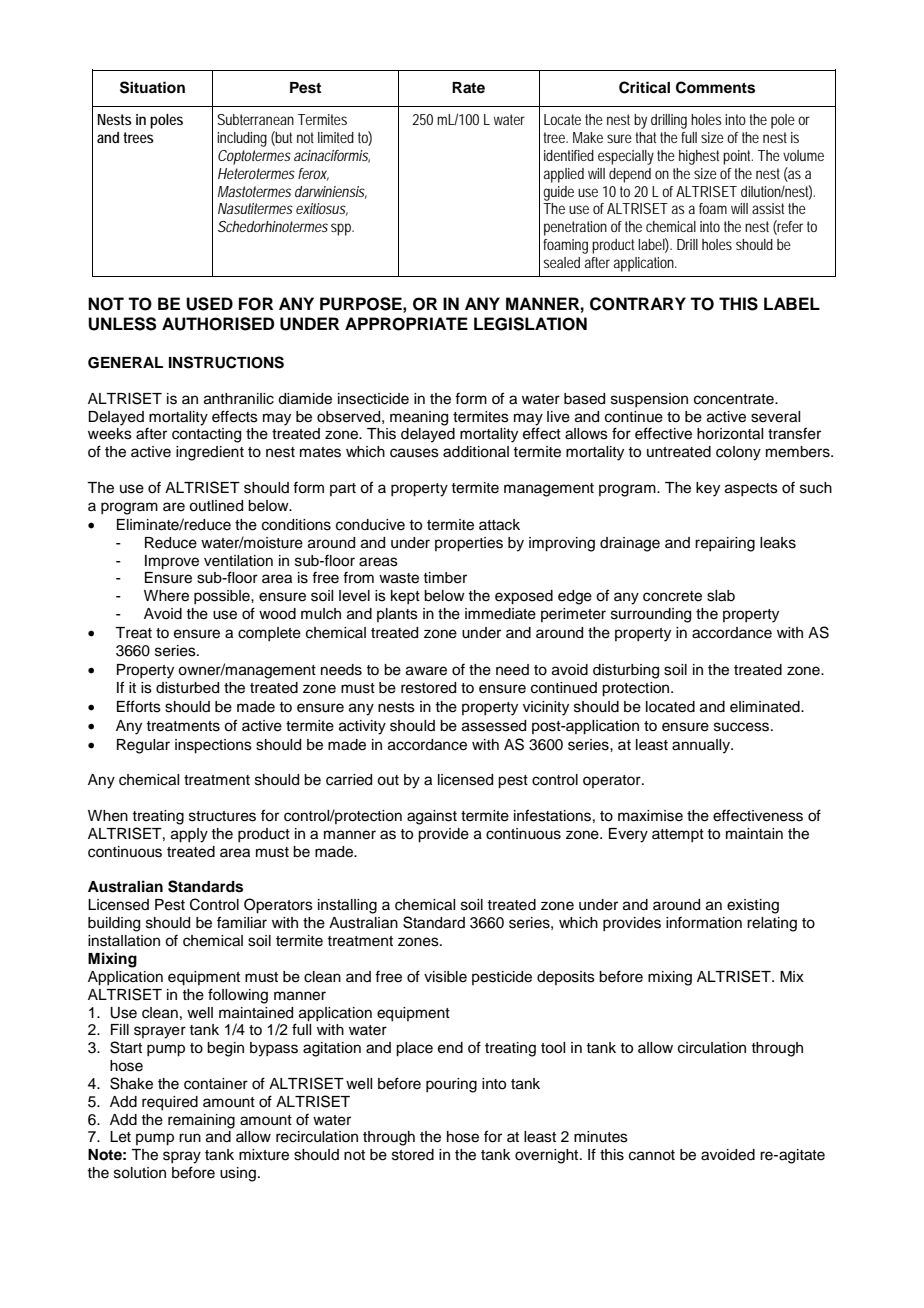 The height and width of the document is (1308, 924). What do you see at coordinates (242, 139) in the document?
I see `including` at bounding box center [242, 139].
